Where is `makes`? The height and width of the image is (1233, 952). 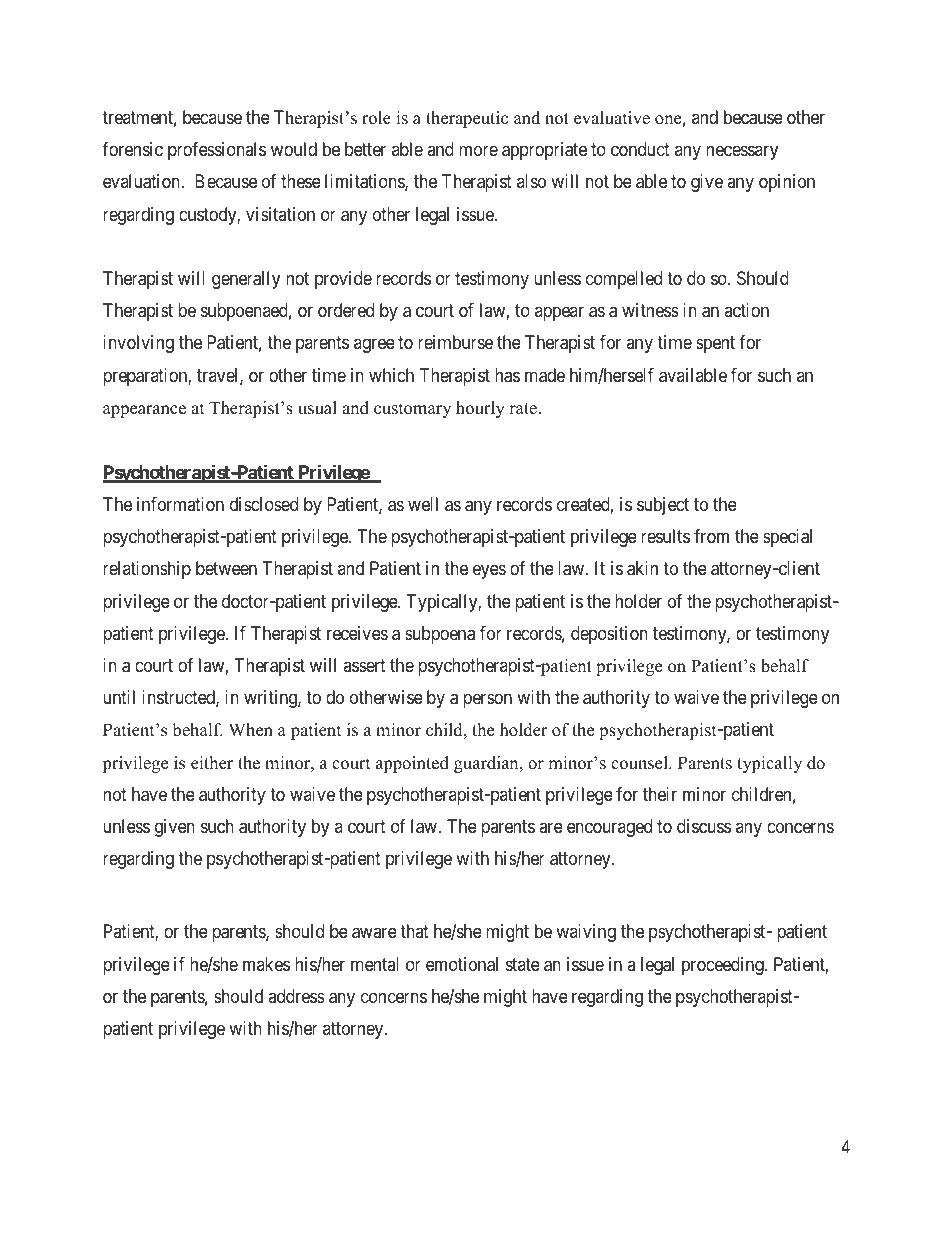 makes is located at coordinates (266, 964).
